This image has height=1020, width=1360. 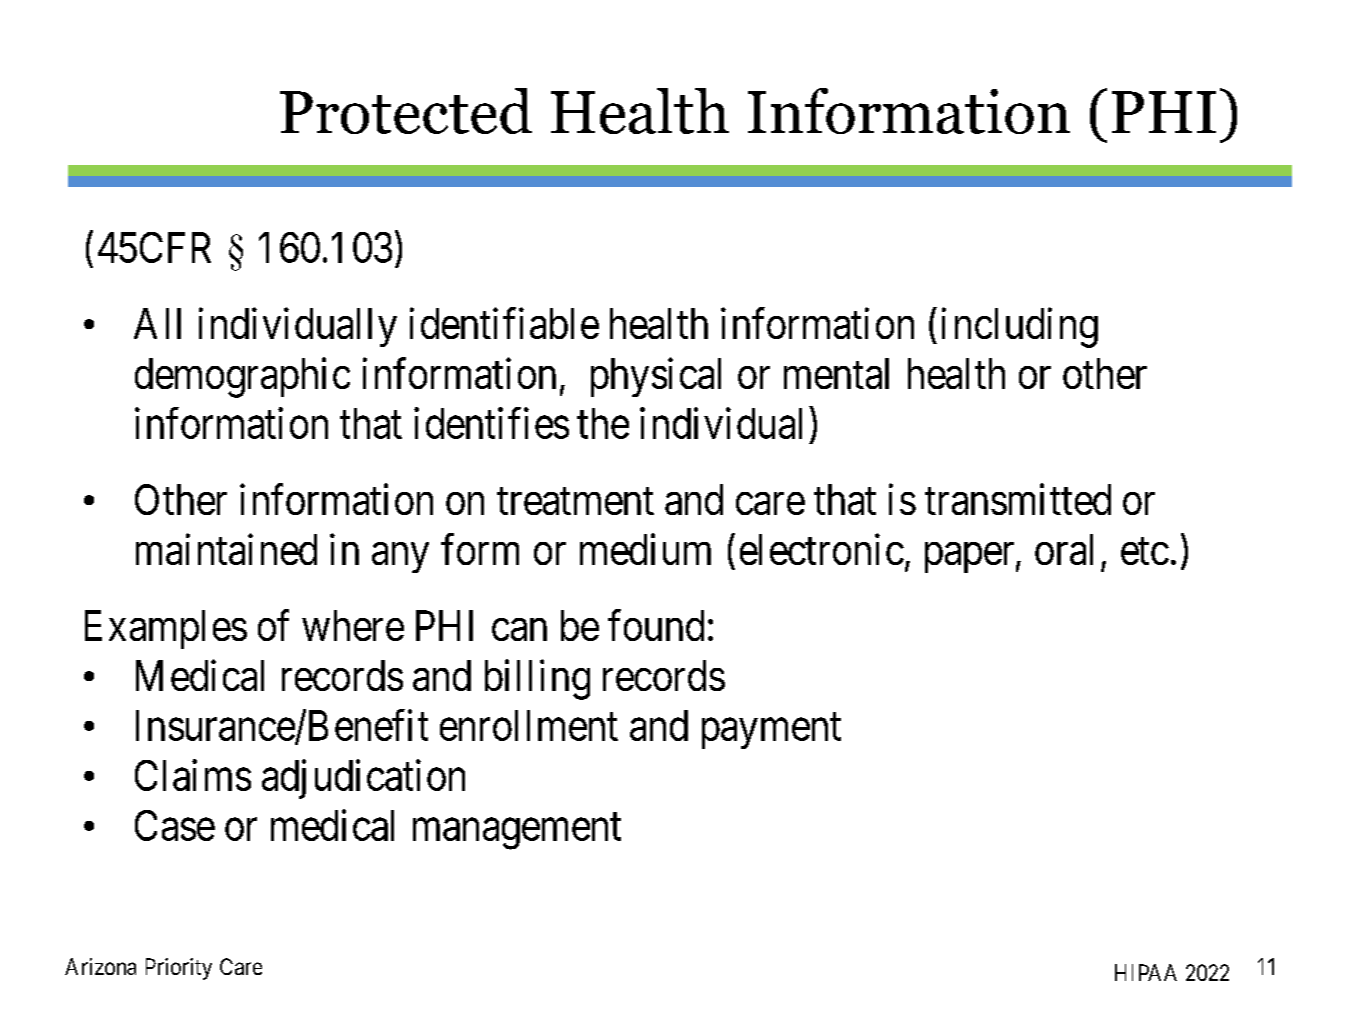 I want to click on demographic, so click(x=242, y=378).
